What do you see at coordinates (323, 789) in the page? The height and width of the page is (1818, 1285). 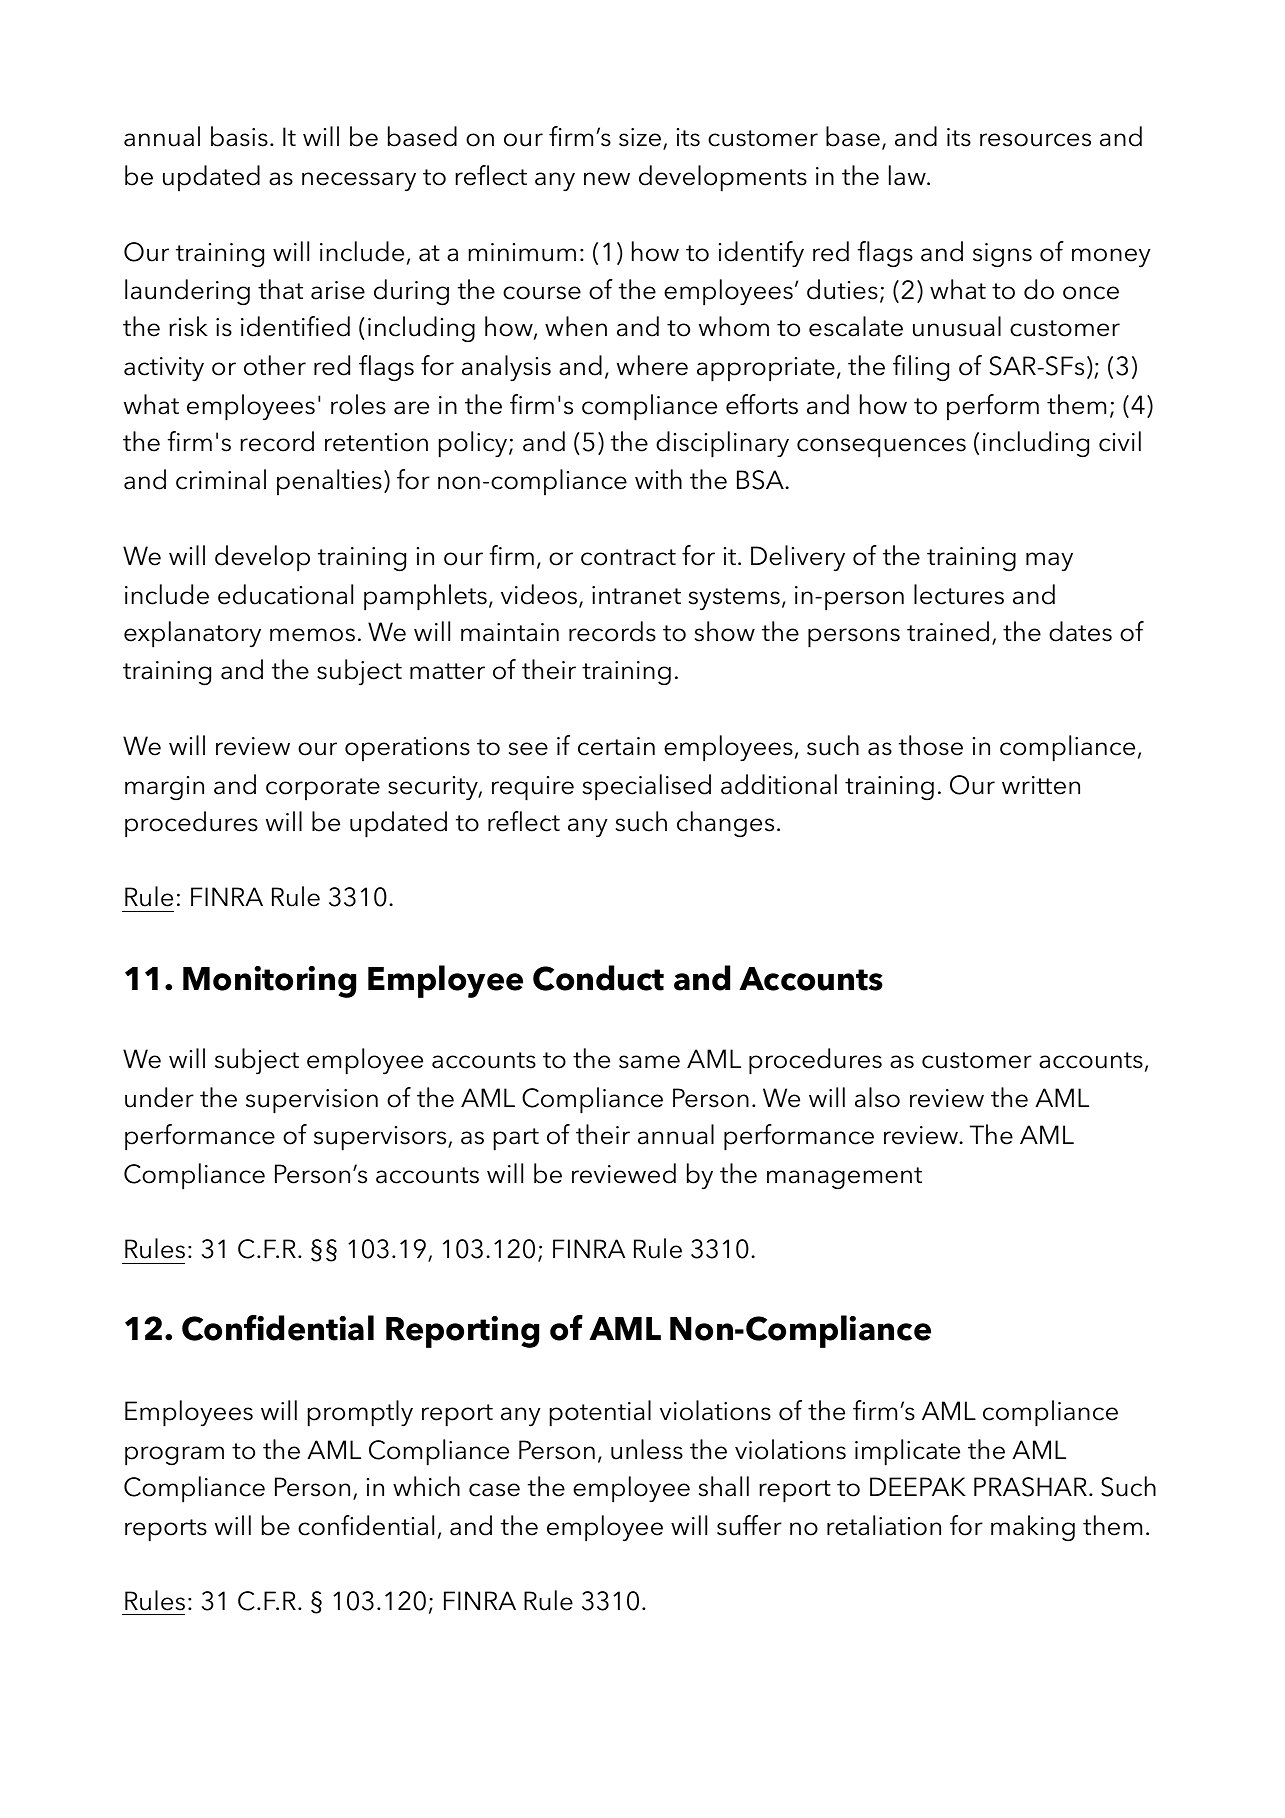 I see `corporate` at bounding box center [323, 789].
